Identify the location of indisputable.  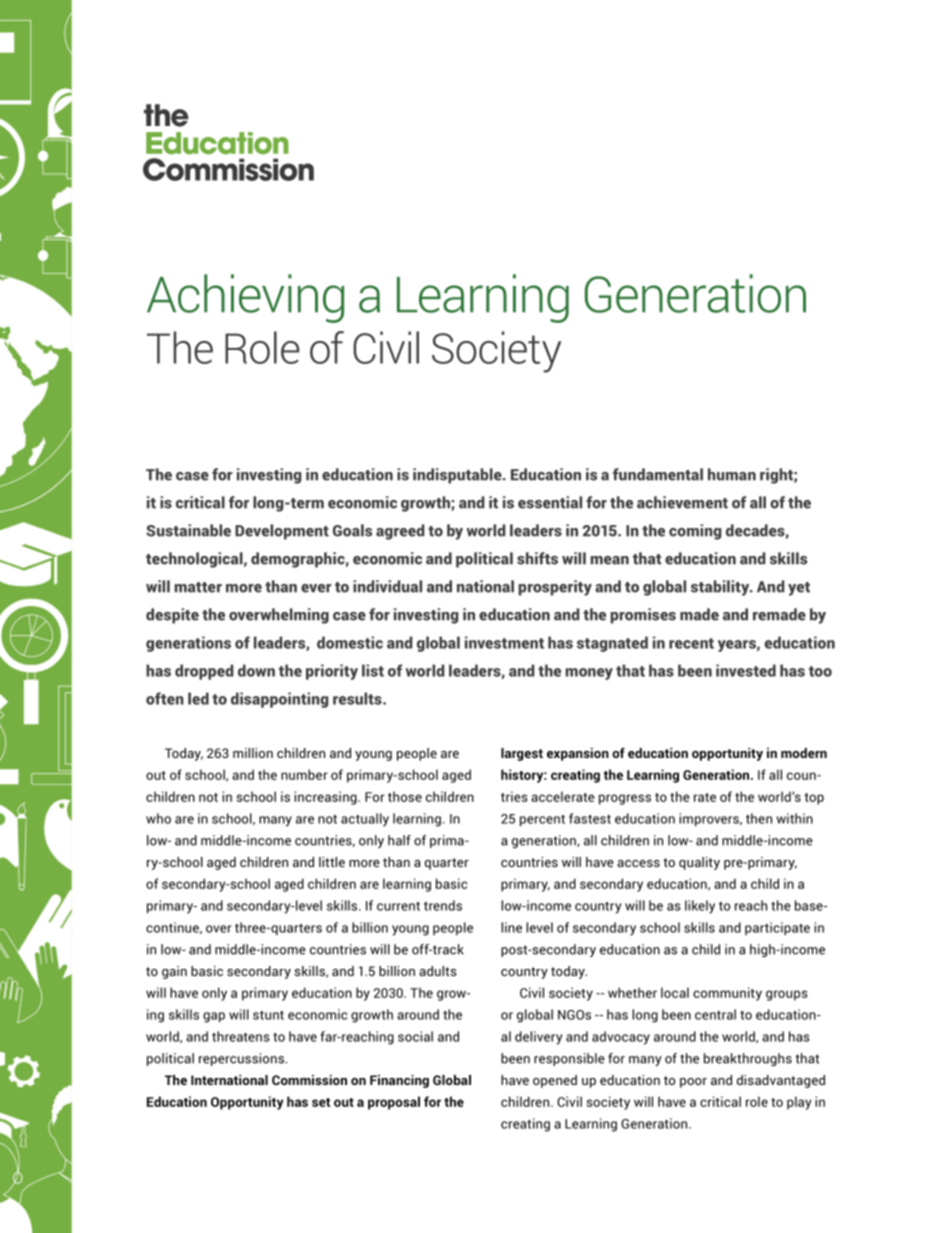
(458, 476).
